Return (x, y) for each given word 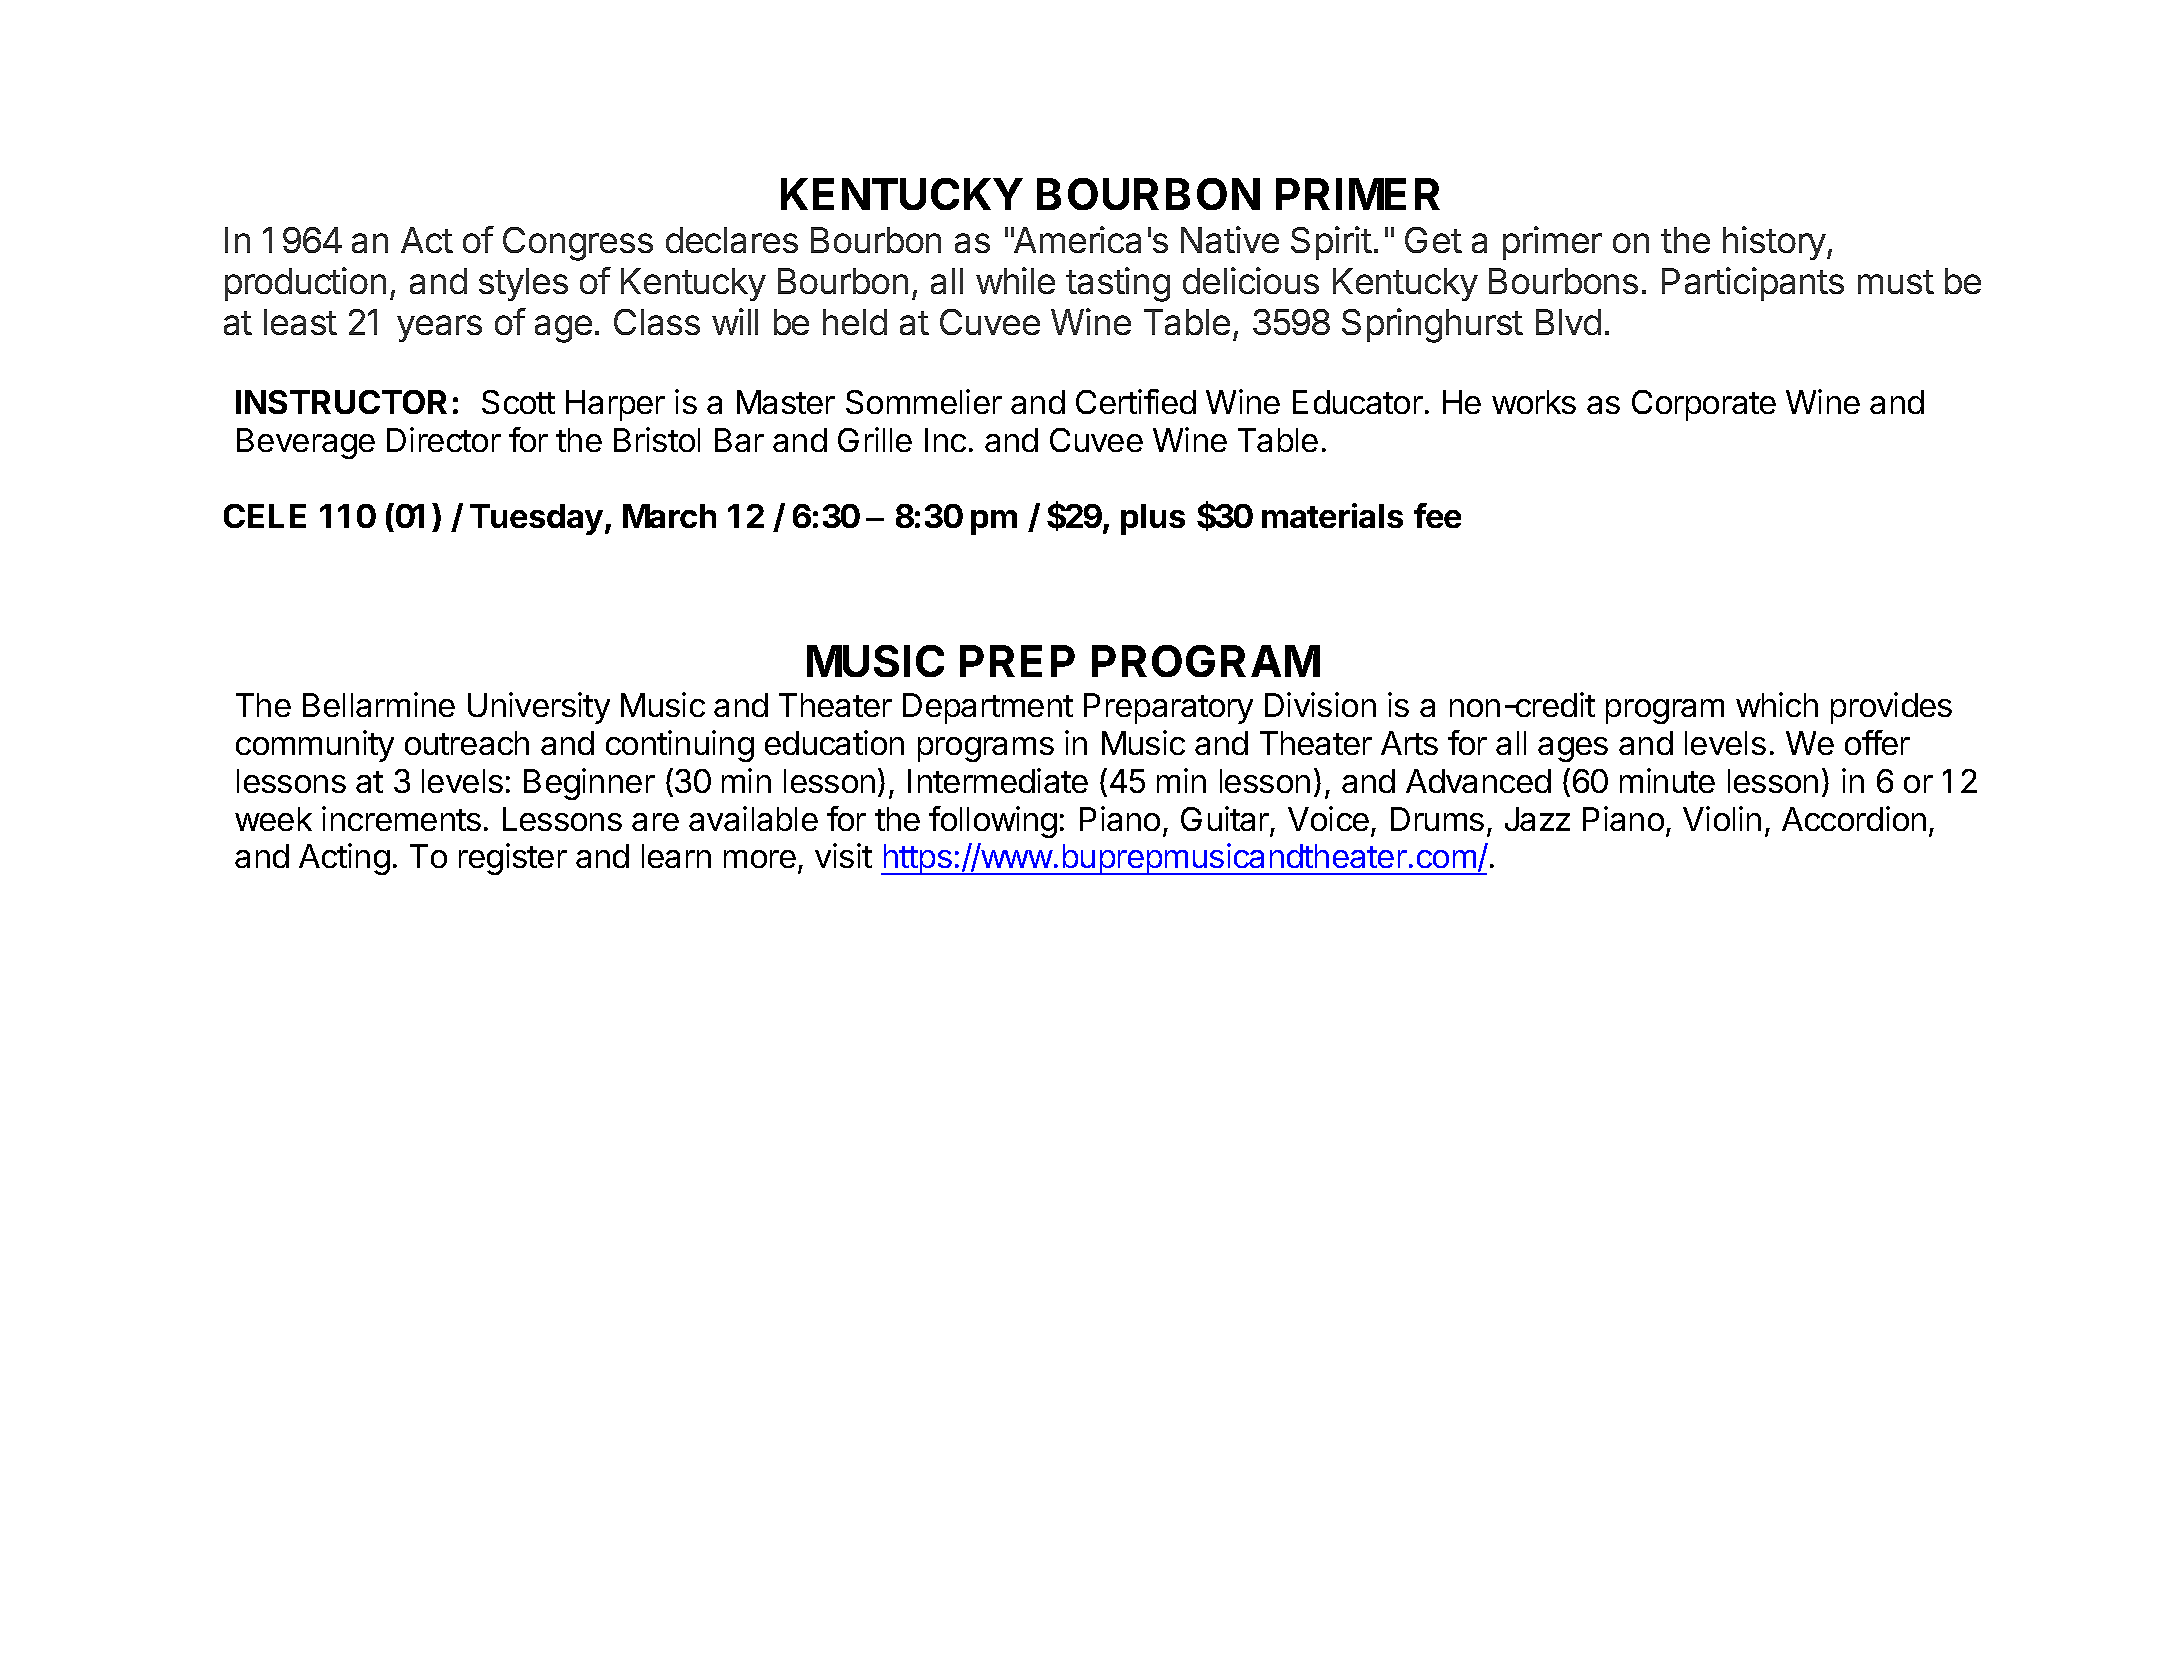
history (1775, 243)
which (1777, 704)
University (539, 708)
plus (1153, 519)
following (993, 822)
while (1015, 280)
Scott (518, 402)
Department (988, 708)
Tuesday (536, 519)
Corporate (1704, 405)
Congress (578, 244)
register (513, 859)
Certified (1136, 401)
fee (1437, 515)
